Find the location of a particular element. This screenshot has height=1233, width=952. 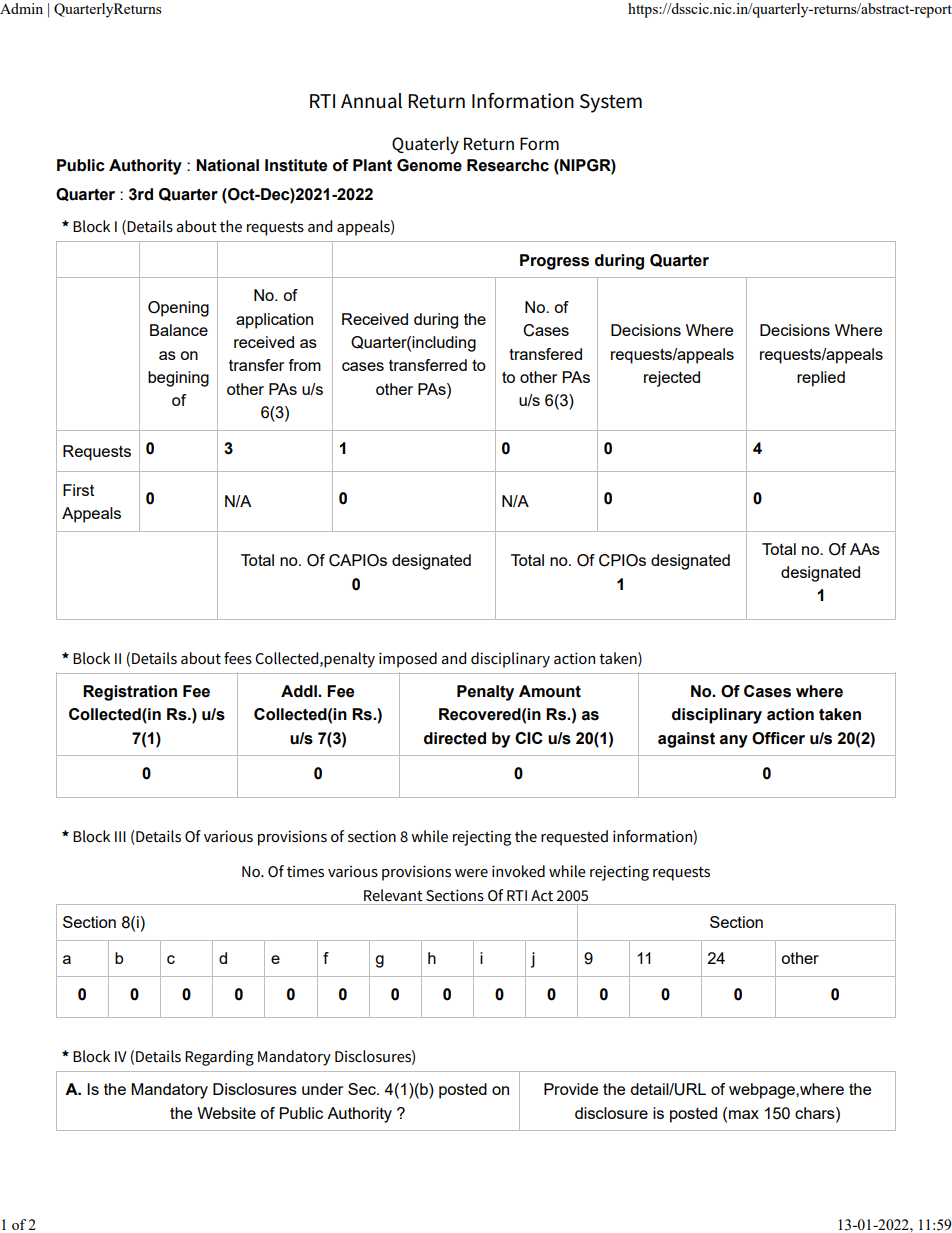

Admin is located at coordinates (21, 8).
